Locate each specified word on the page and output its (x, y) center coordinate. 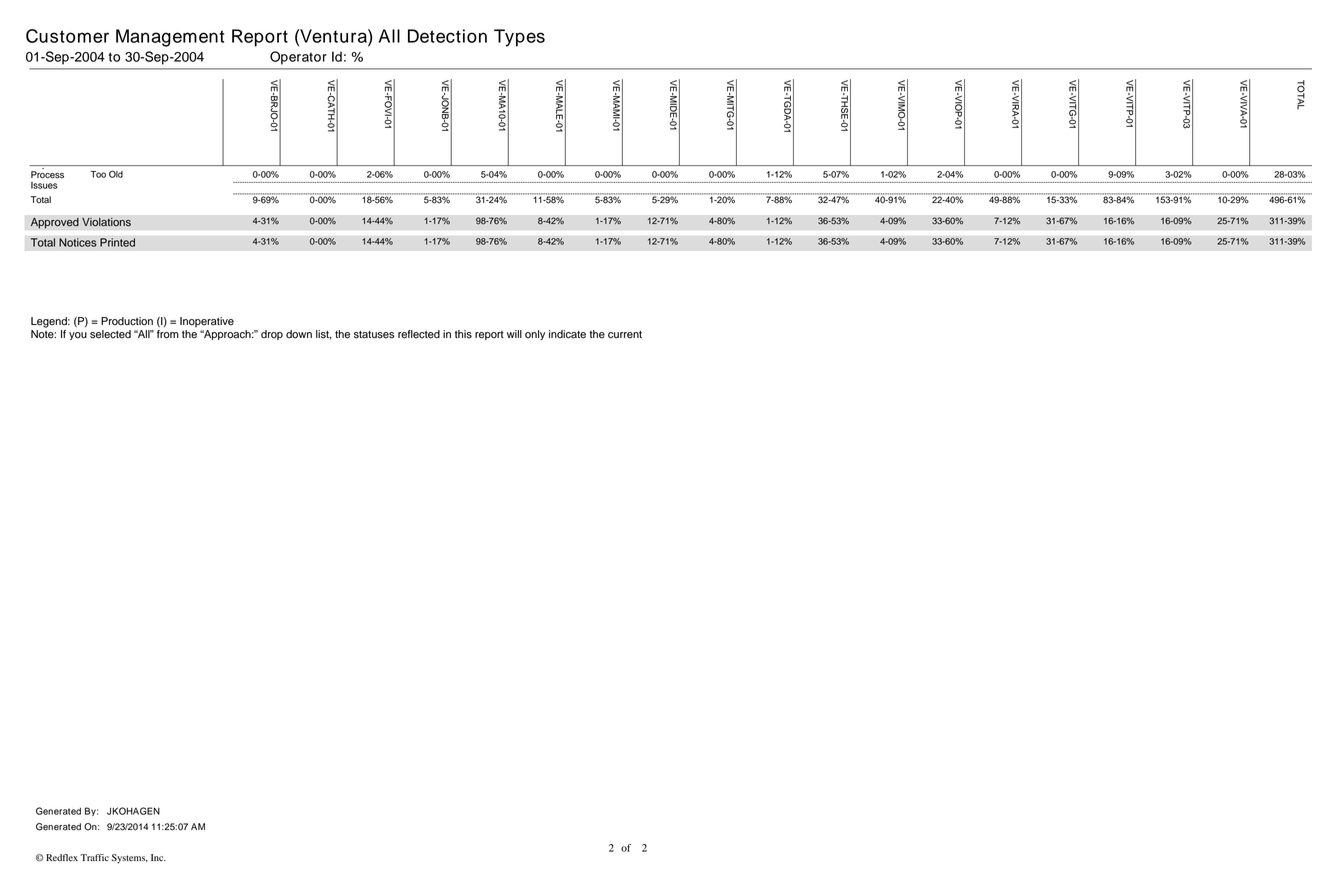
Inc (158, 857)
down (299, 334)
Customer (67, 36)
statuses (374, 335)
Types (519, 38)
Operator (298, 58)
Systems (130, 859)
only (535, 335)
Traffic (94, 857)
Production (127, 321)
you (78, 336)
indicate (567, 334)
